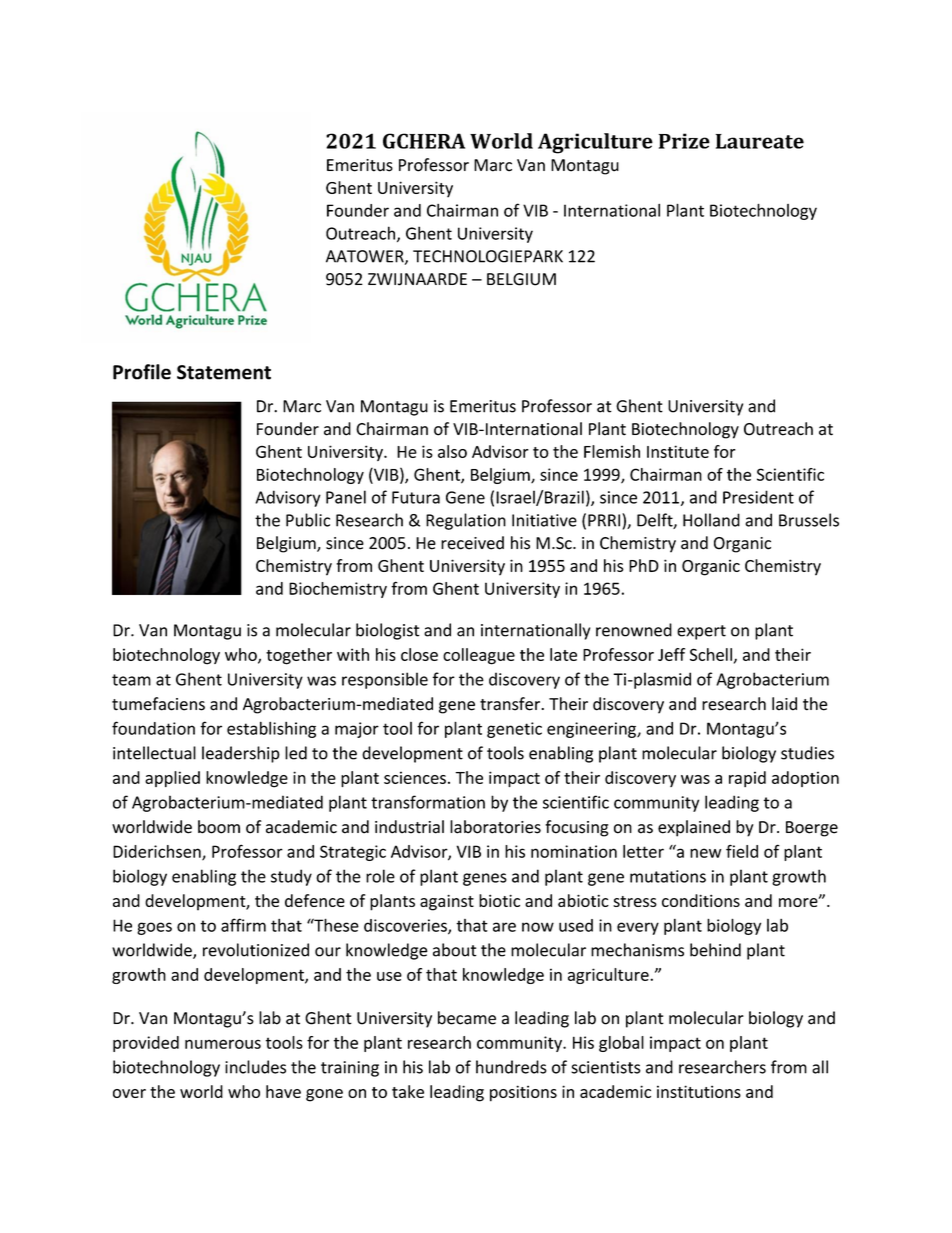 The image size is (952, 1233). I want to click on Laureate, so click(760, 141).
